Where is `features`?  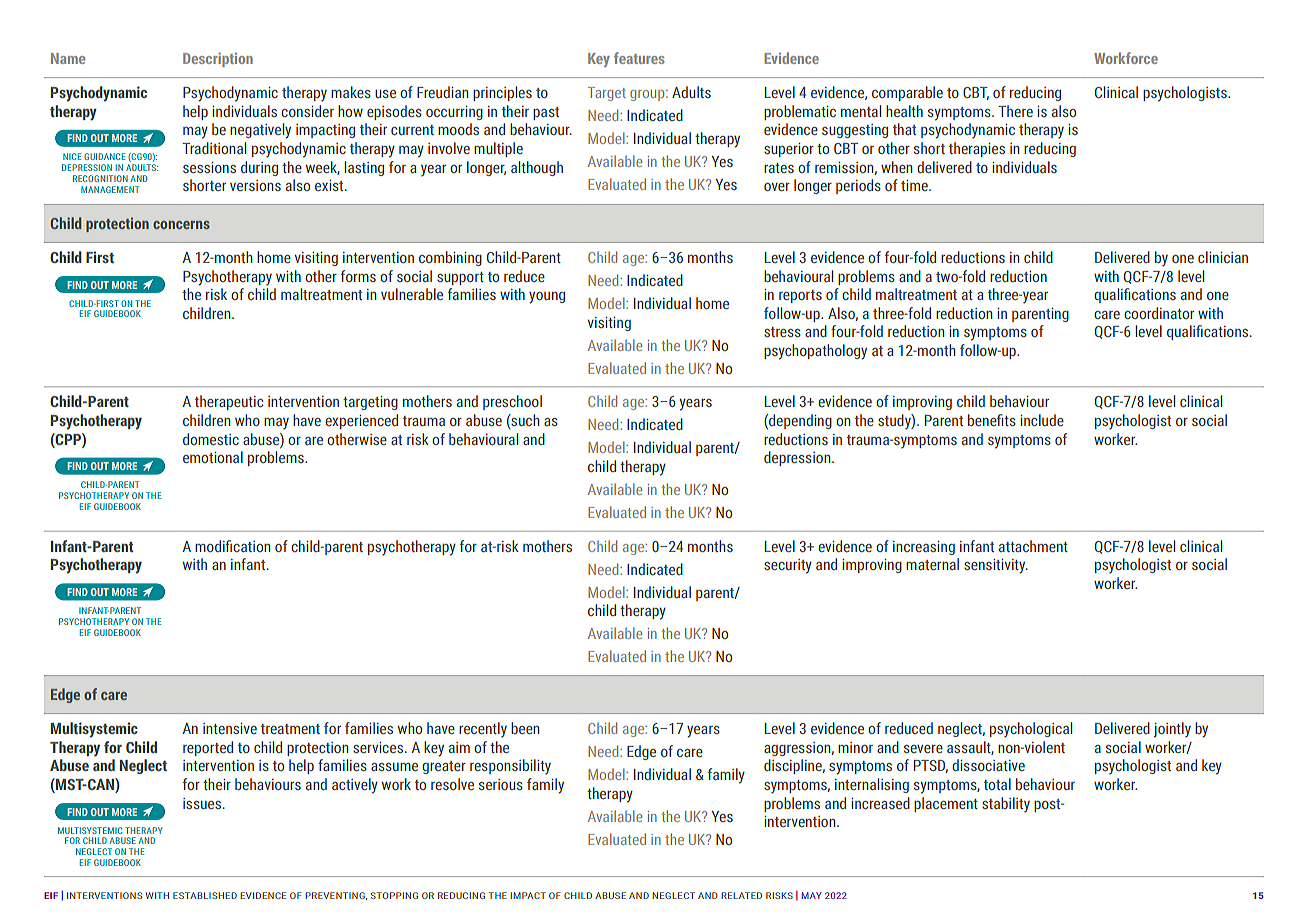 features is located at coordinates (639, 58).
